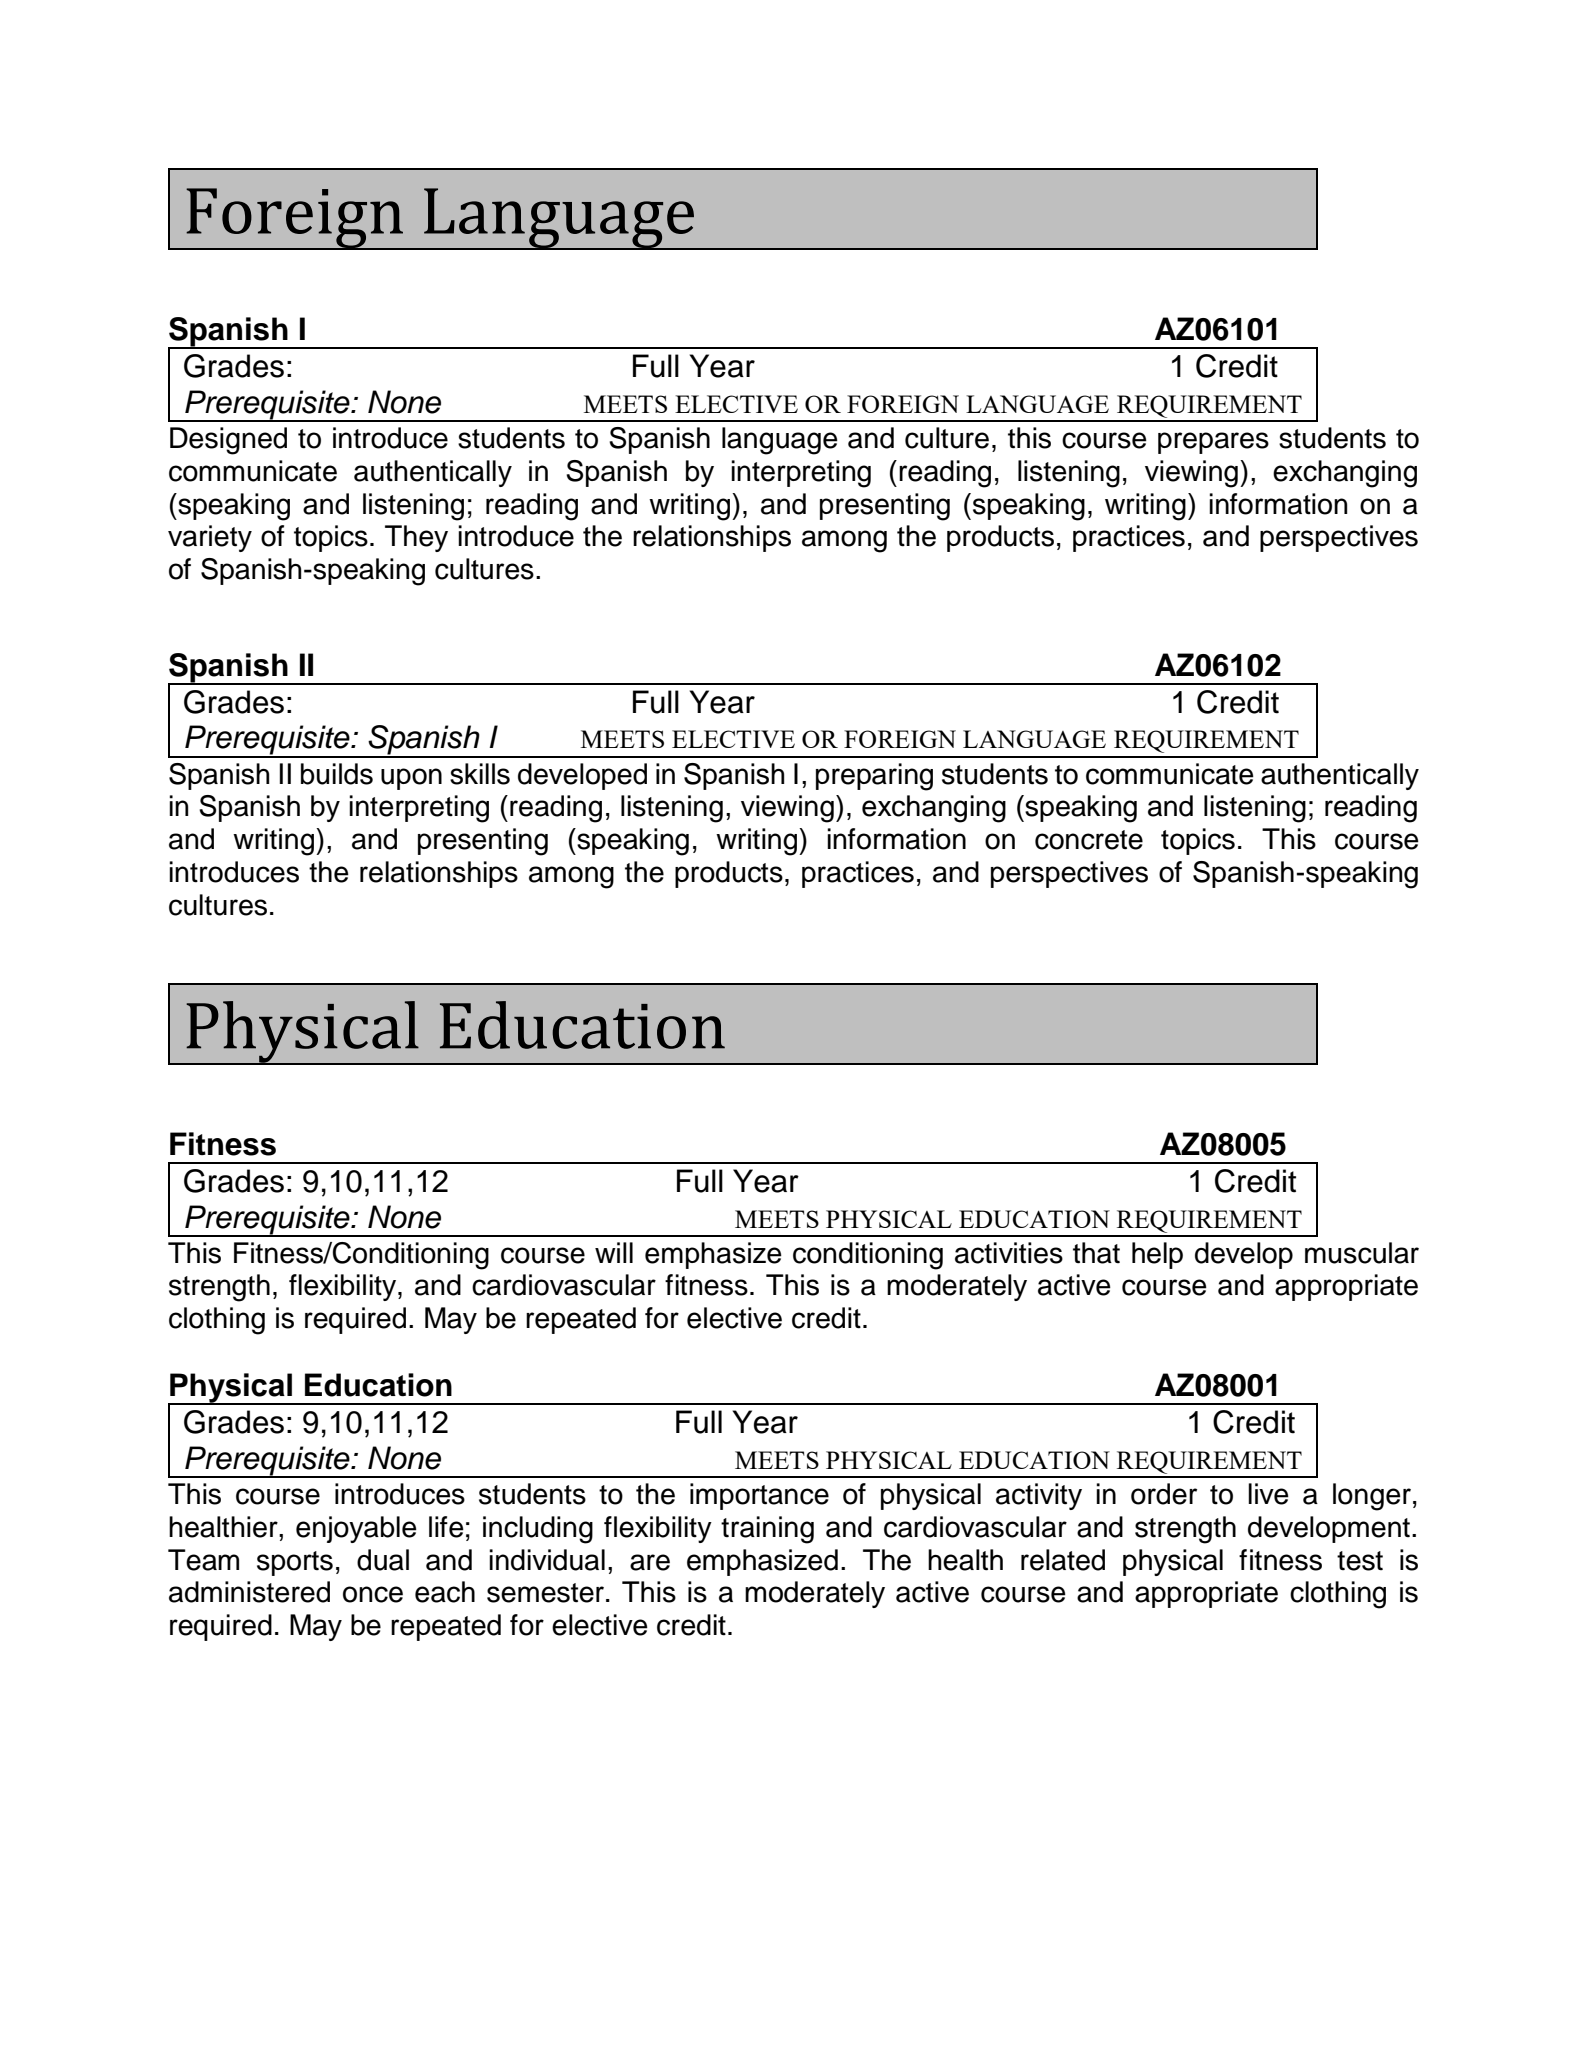  I want to click on upon, so click(411, 779).
